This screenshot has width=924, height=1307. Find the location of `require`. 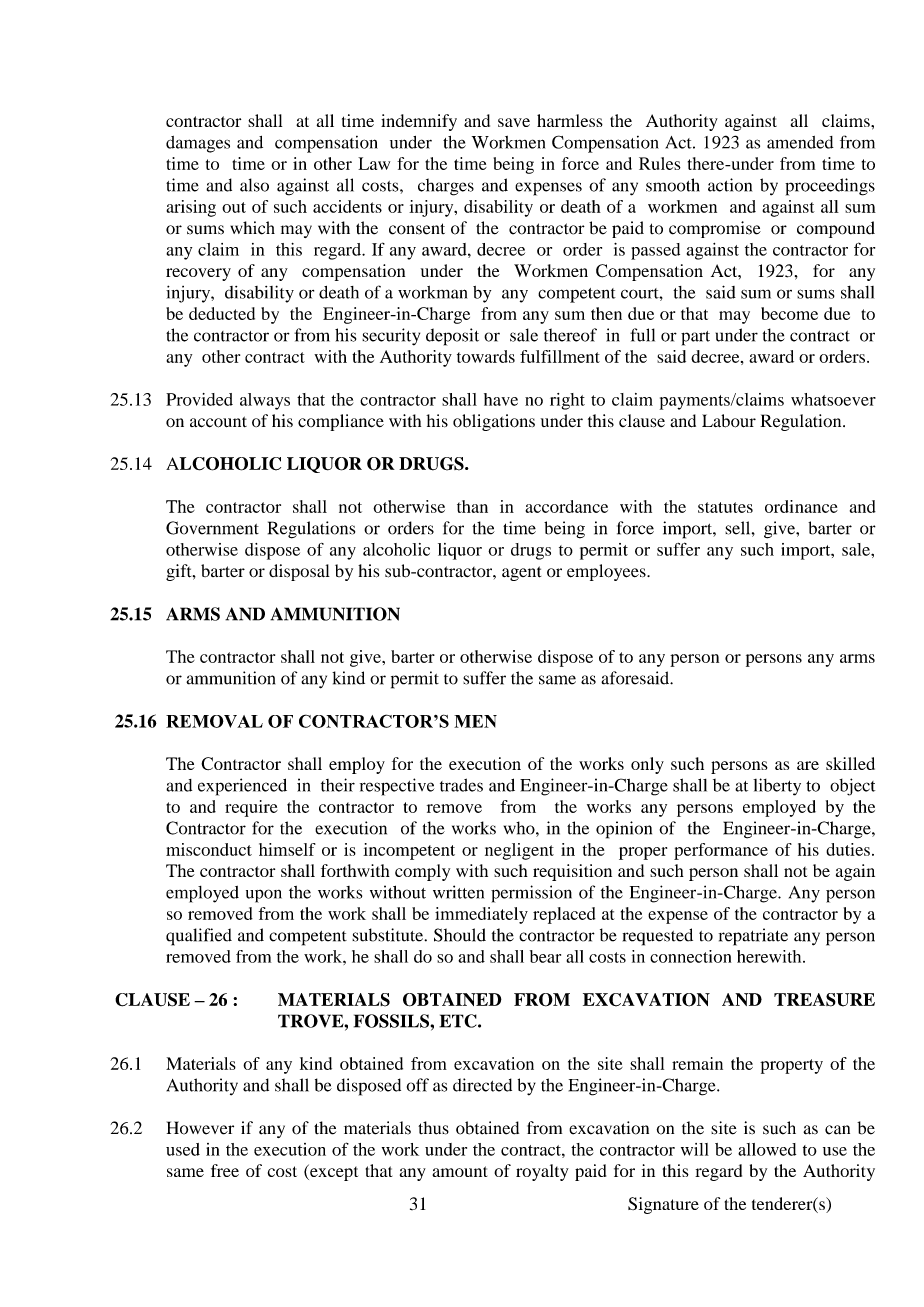

require is located at coordinates (251, 808).
